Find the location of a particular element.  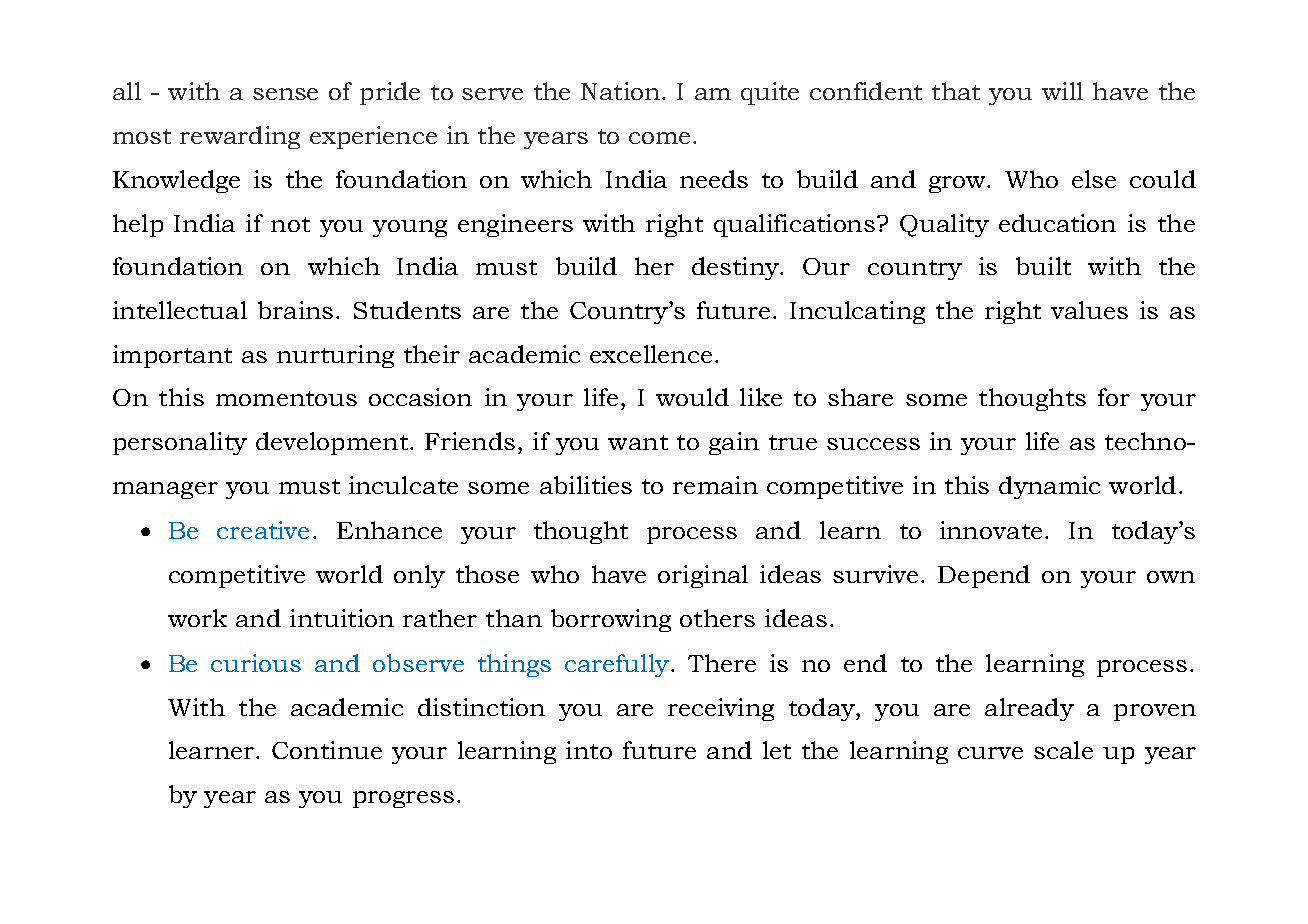

destiny is located at coordinates (736, 268).
